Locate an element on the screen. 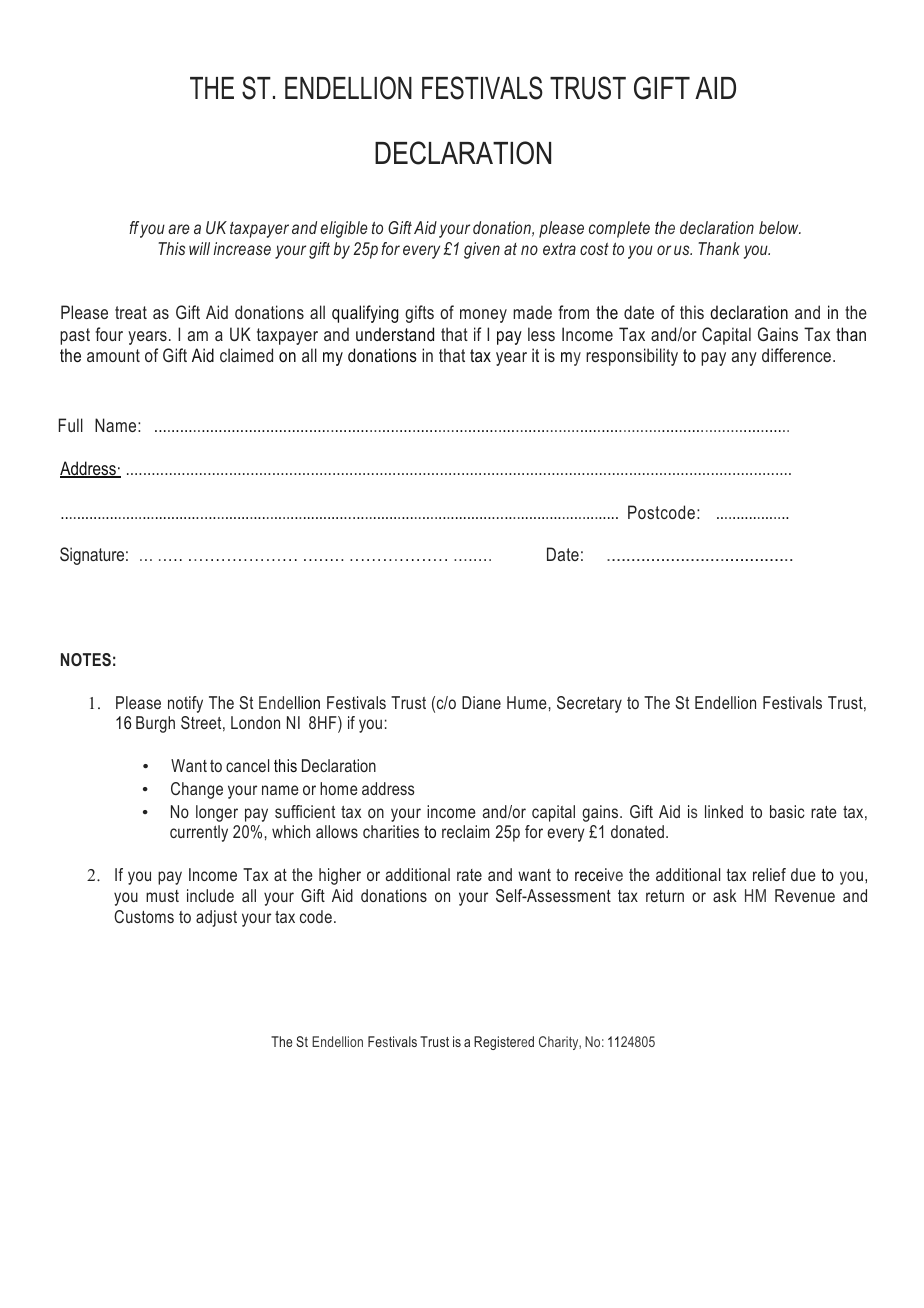 The height and width of the screenshot is (1308, 924). any is located at coordinates (744, 359).
